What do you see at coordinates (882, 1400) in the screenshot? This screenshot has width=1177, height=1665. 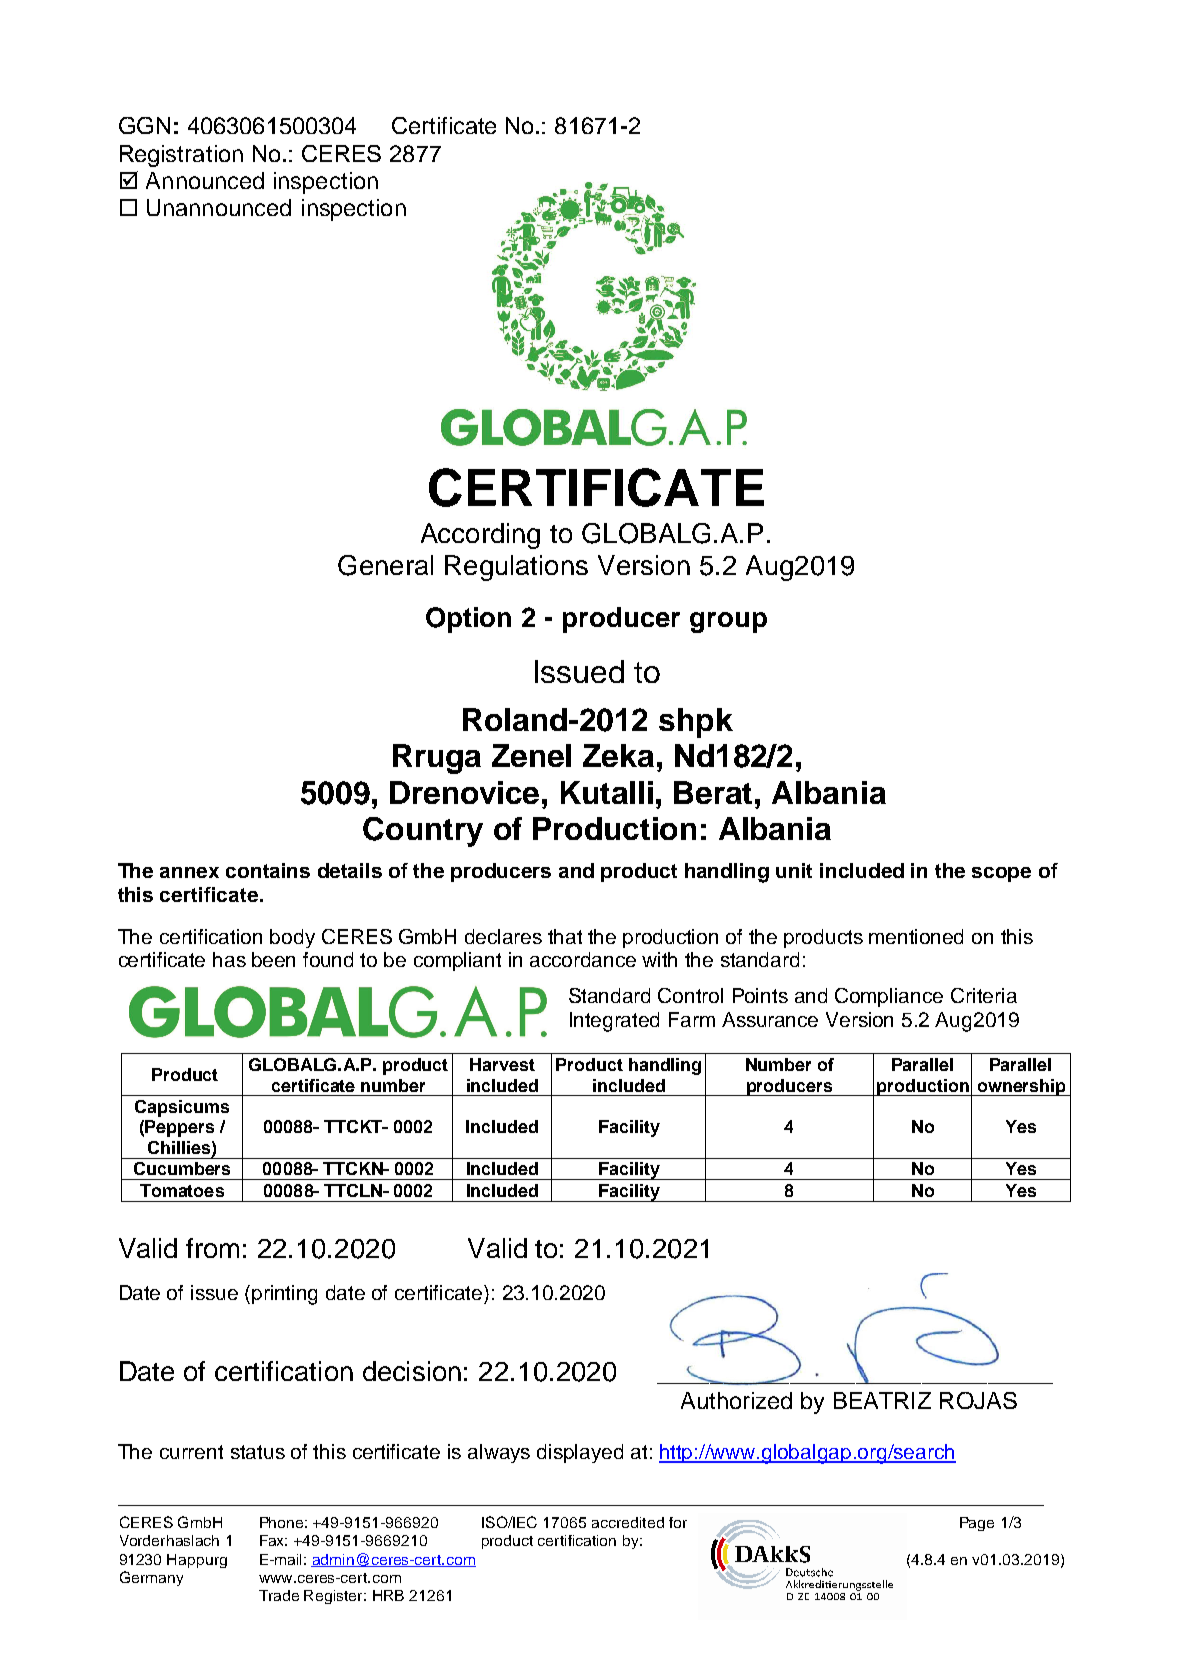 I see `BEATRIZ` at bounding box center [882, 1400].
